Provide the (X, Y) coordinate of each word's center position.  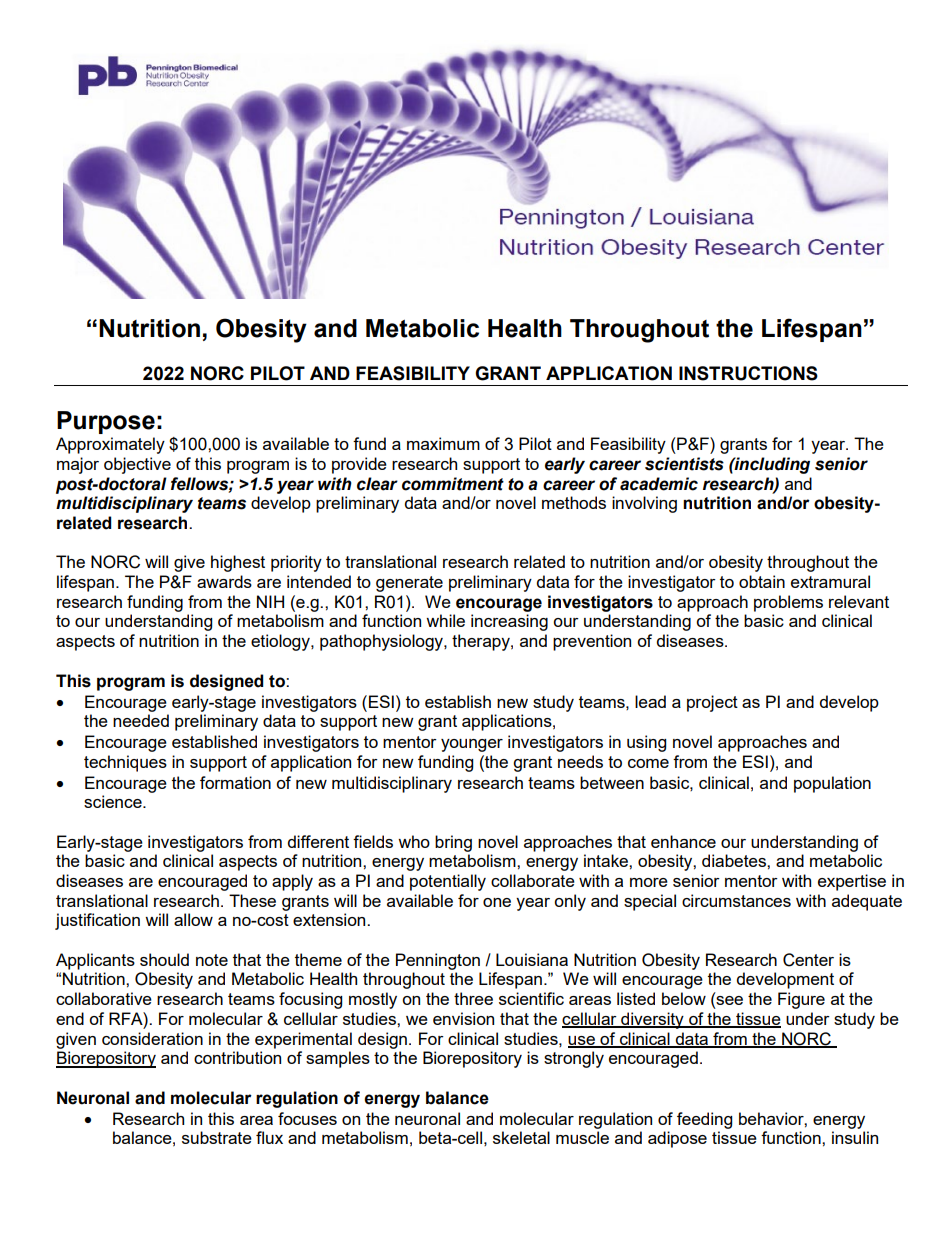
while (445, 620)
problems (788, 603)
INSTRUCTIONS (748, 373)
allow (193, 919)
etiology (281, 642)
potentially (448, 882)
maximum (443, 443)
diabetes (735, 860)
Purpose (106, 422)
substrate (217, 1137)
